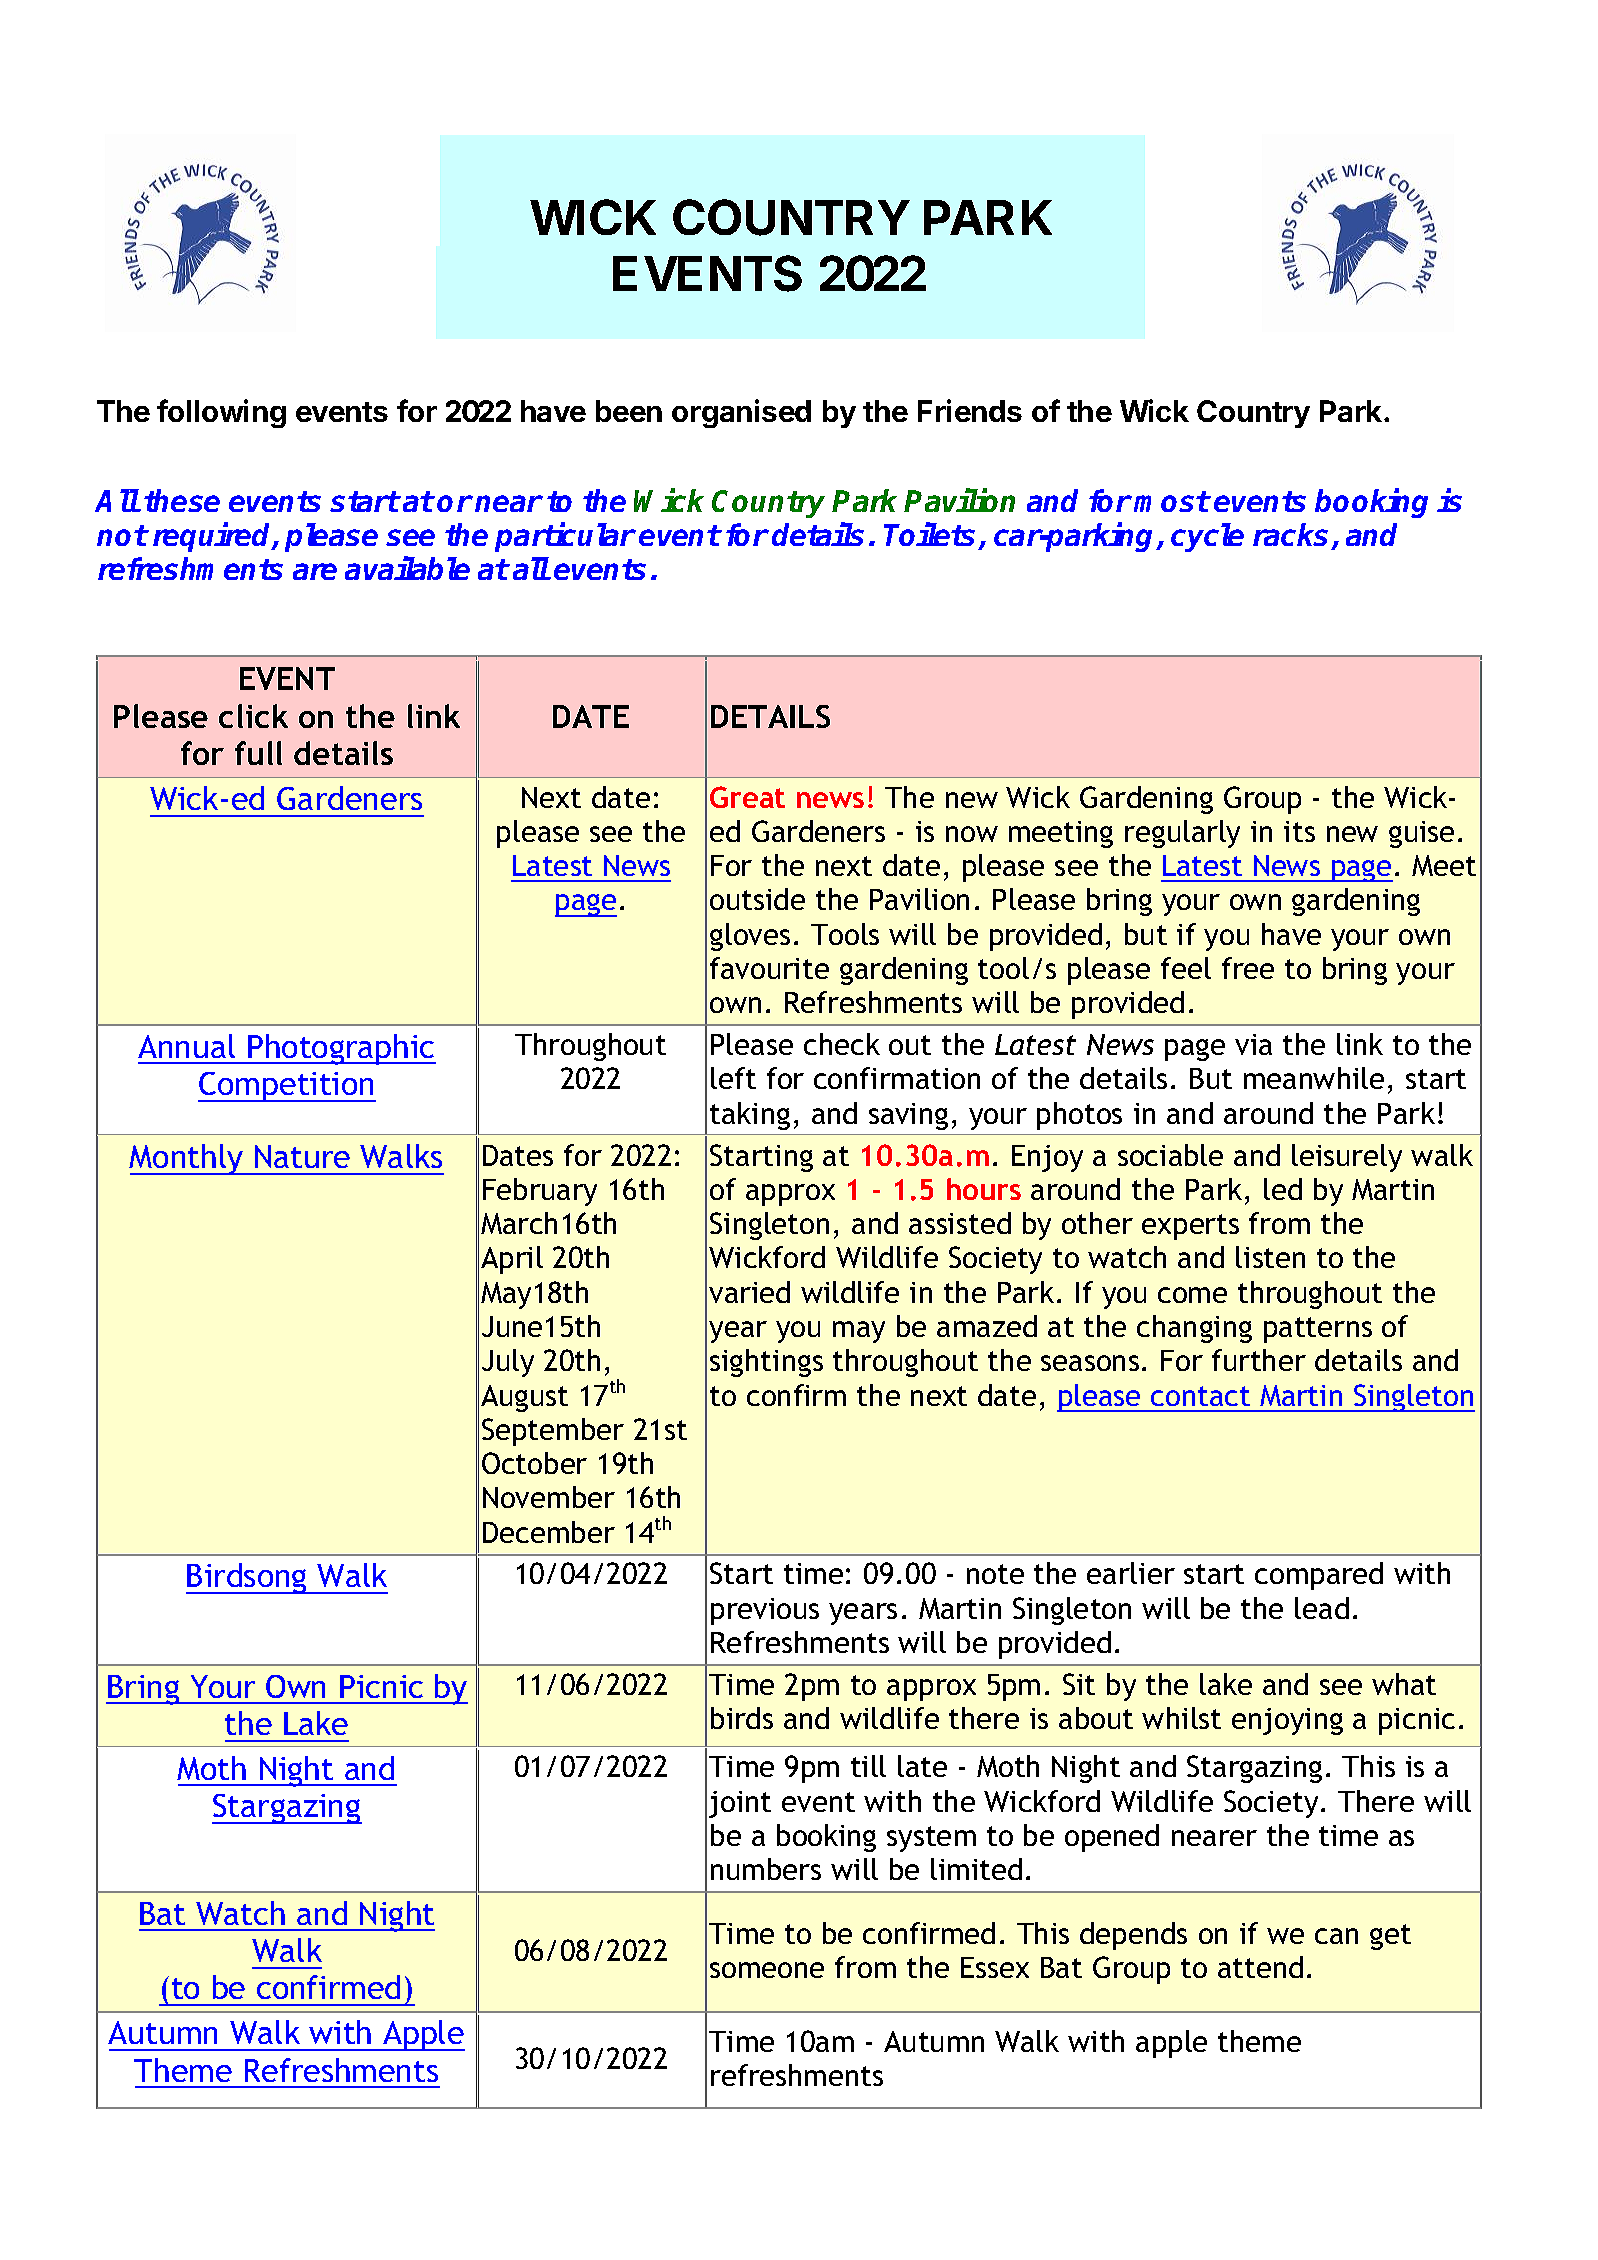 The image size is (1598, 2260). Describe the element at coordinates (221, 413) in the screenshot. I see `following` at that location.
